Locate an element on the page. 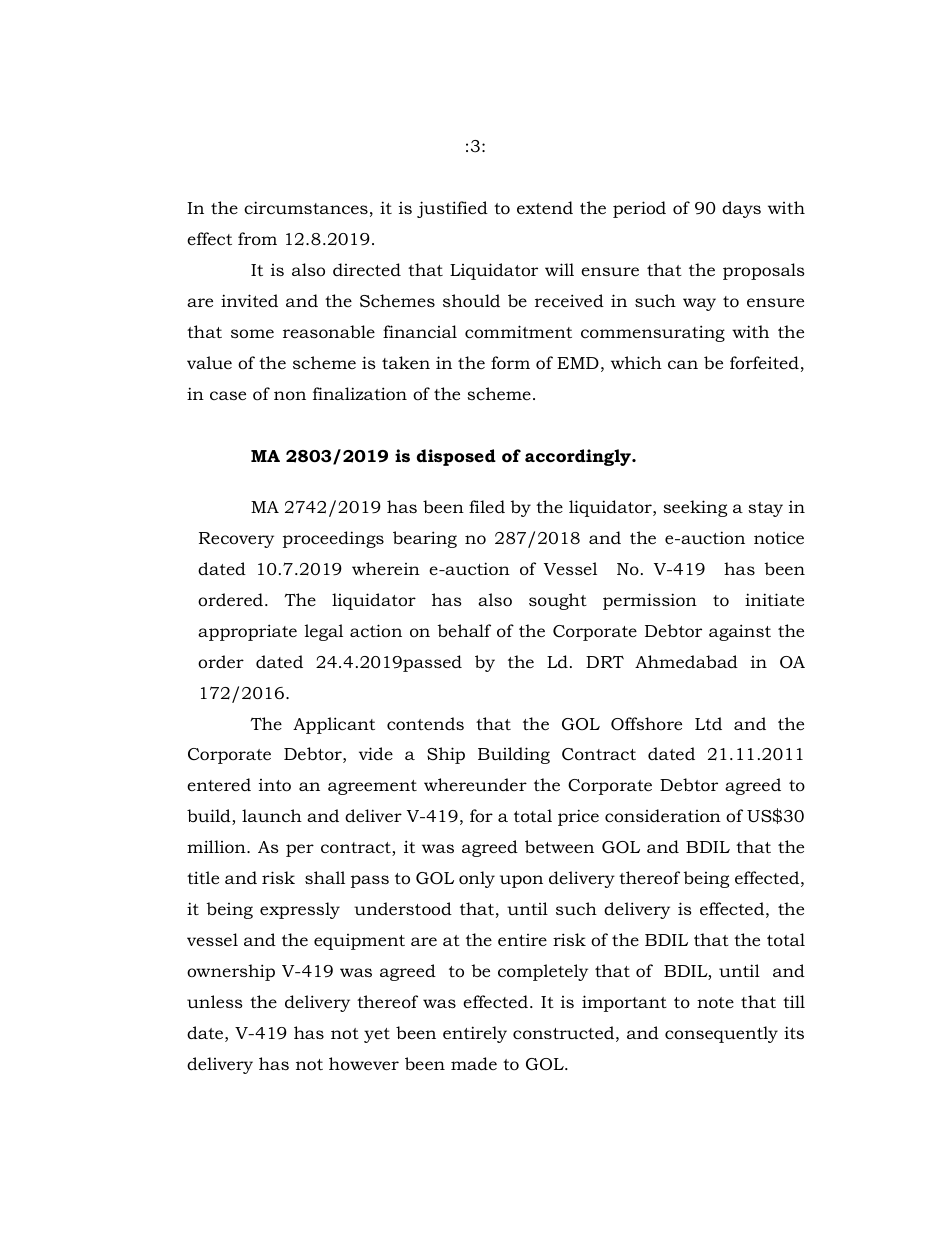 The width and height of the page is (952, 1233). unless is located at coordinates (215, 1001).
